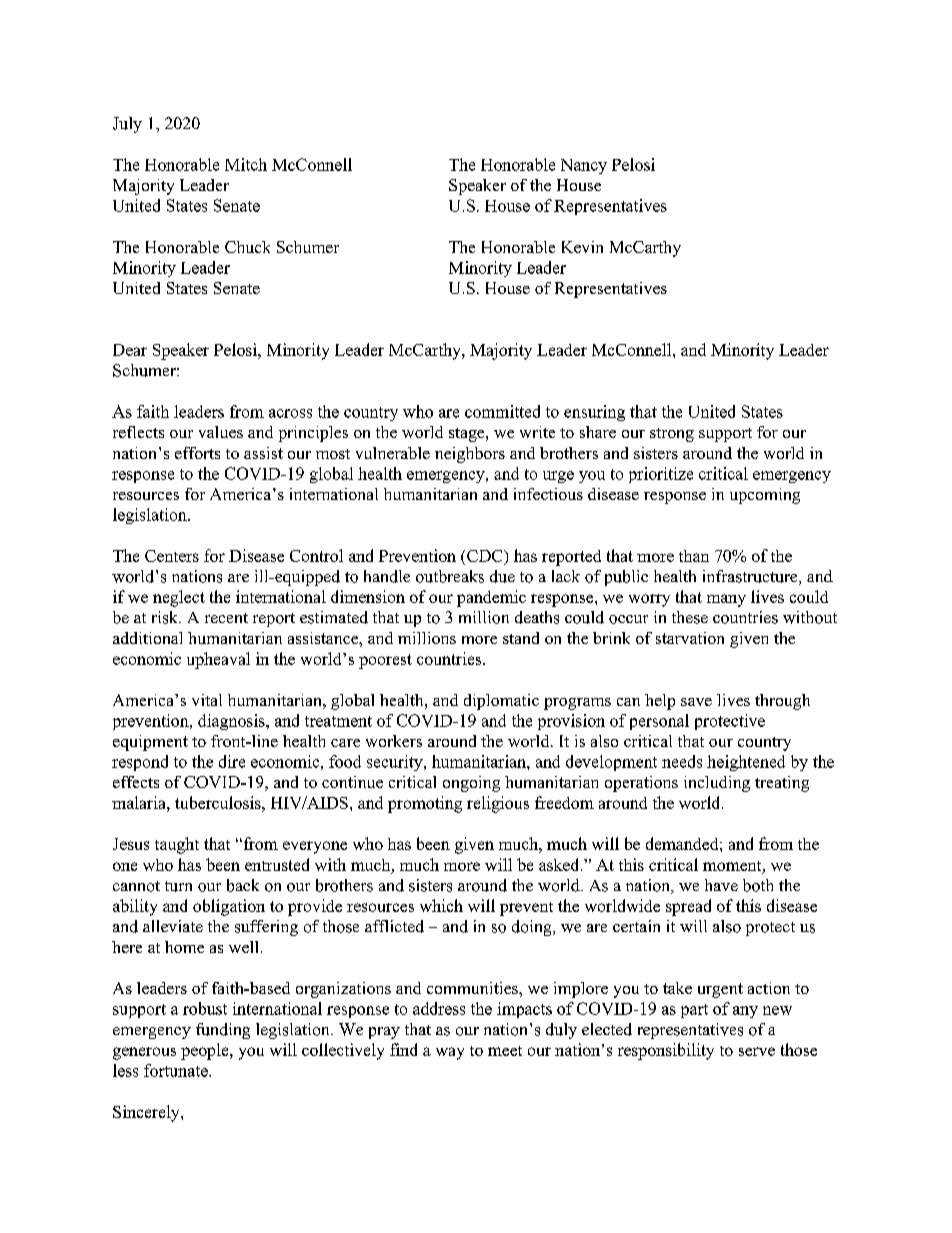 This page has height=1233, width=952. I want to click on Nancy, so click(584, 166).
